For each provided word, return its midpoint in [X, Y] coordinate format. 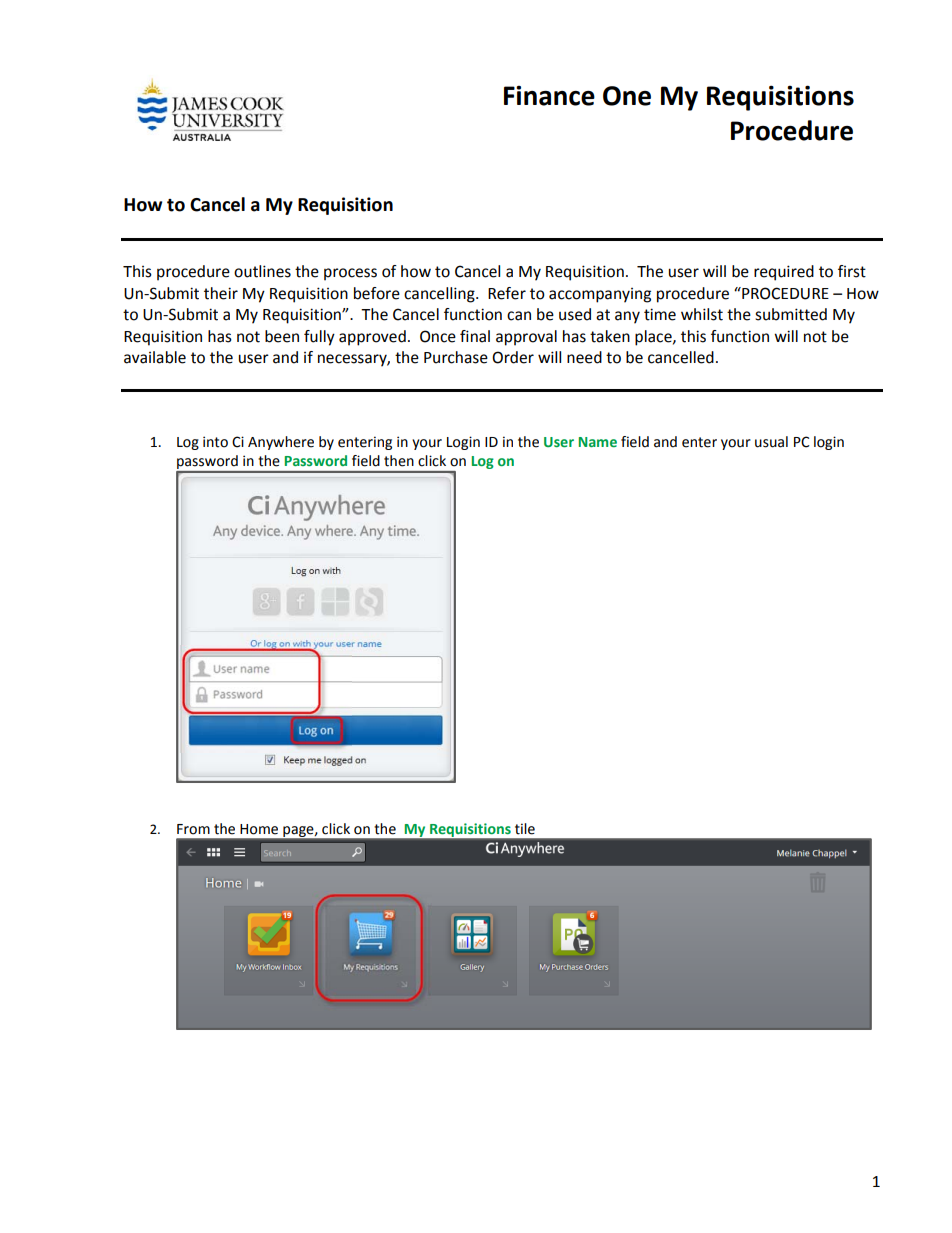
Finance [549, 95]
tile [525, 829]
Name [598, 442]
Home [259, 829]
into [215, 442]
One [627, 96]
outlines [262, 271]
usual [771, 442]
